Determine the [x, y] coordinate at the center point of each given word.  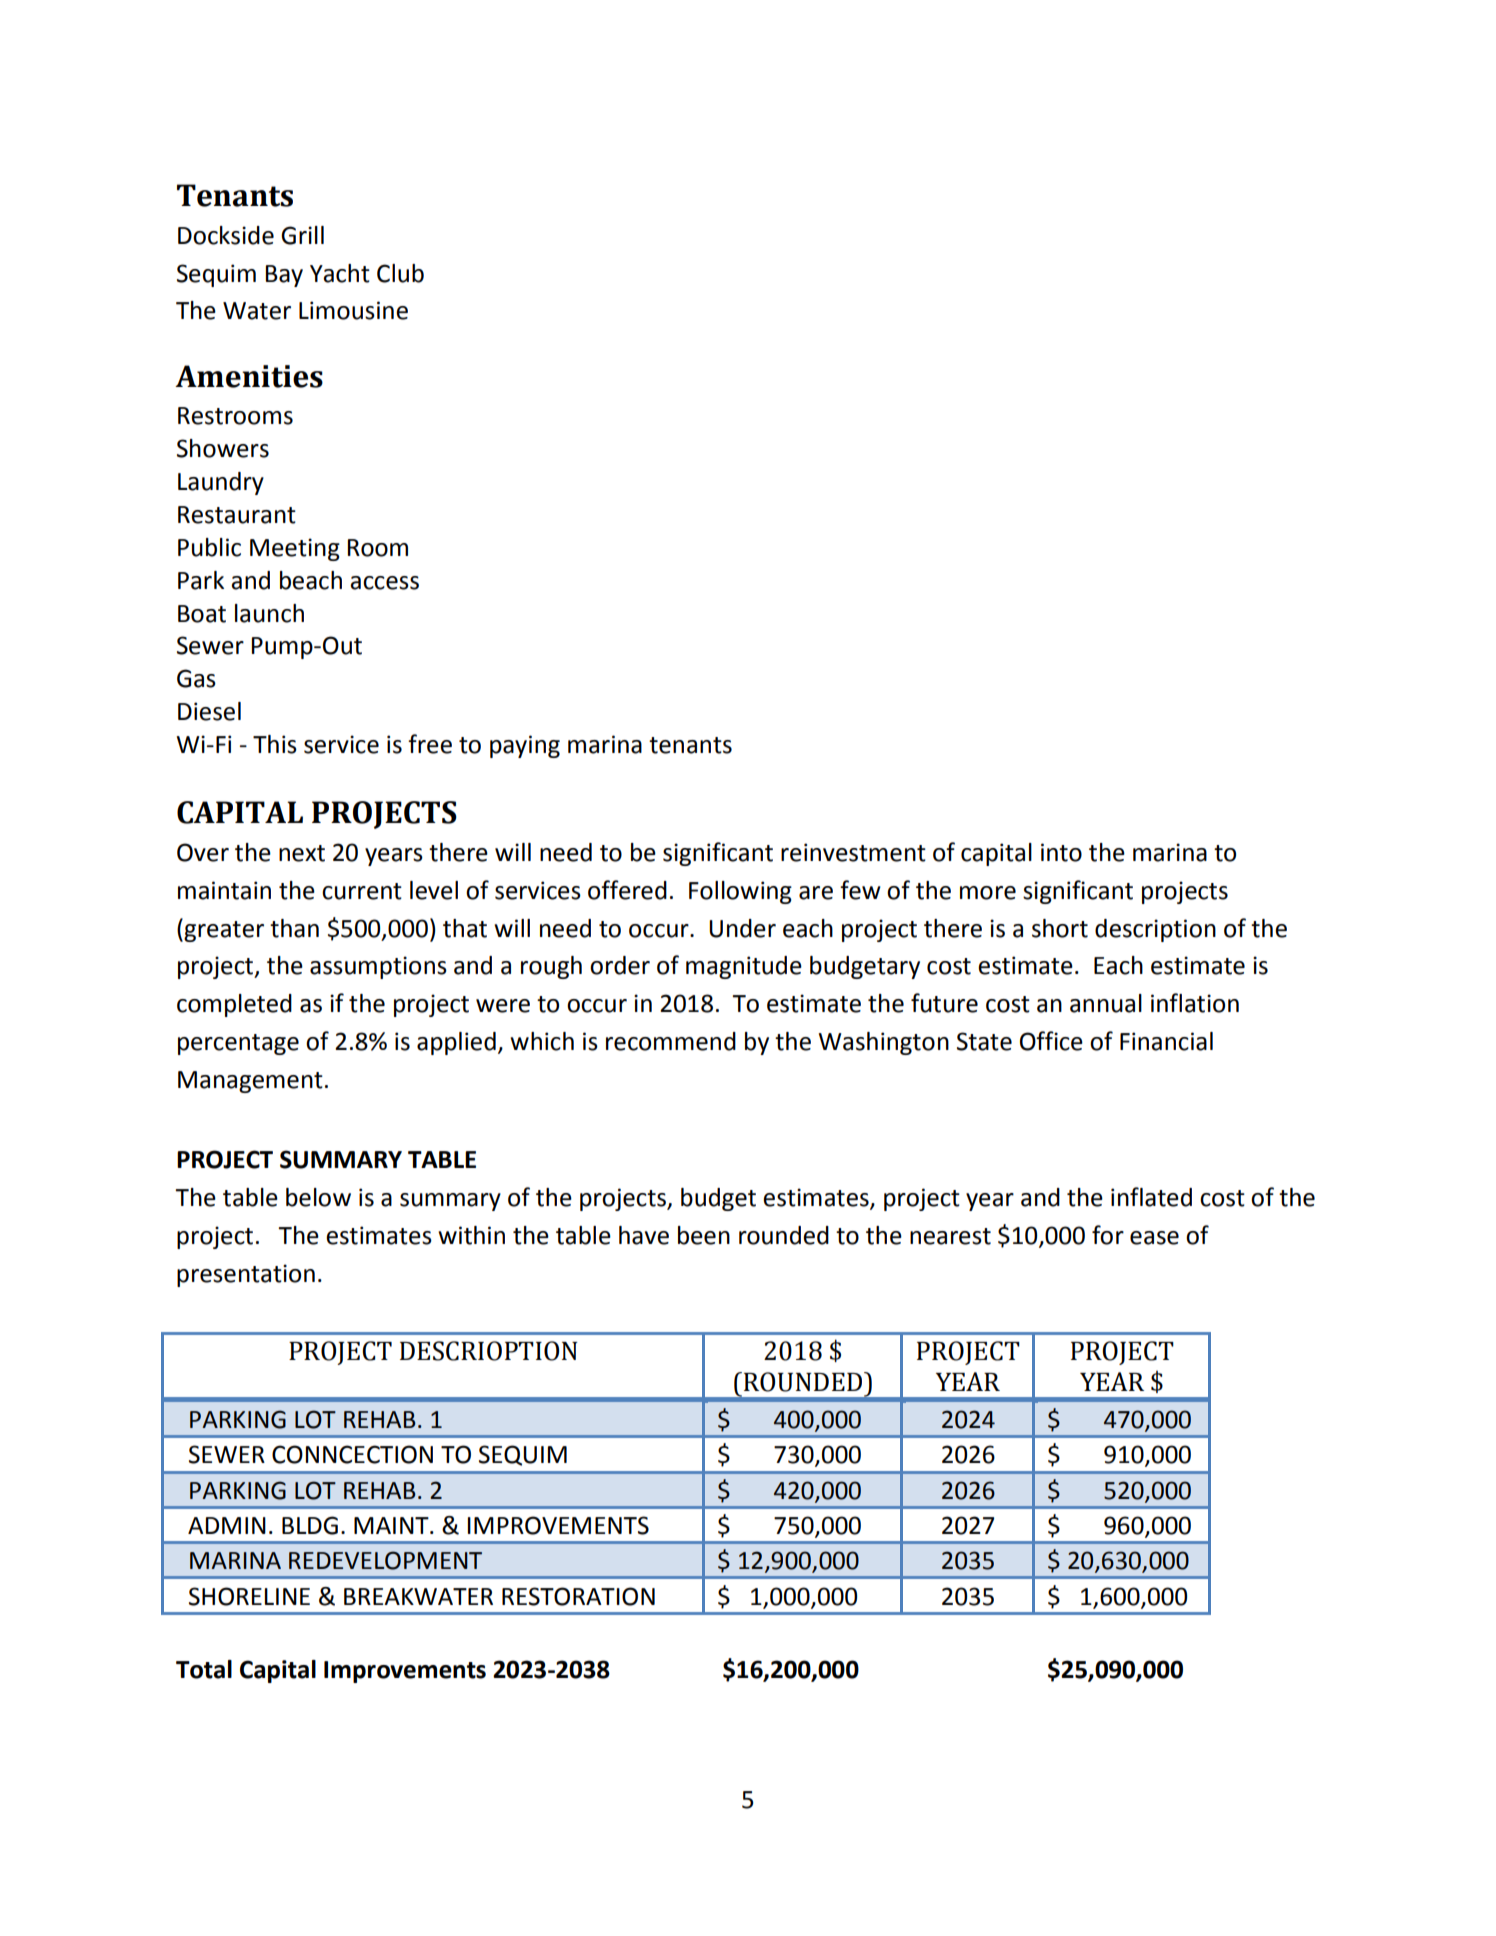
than [294, 928]
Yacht [340, 273]
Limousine [353, 310]
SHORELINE [249, 1596]
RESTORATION [578, 1596]
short [1060, 928]
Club [400, 273]
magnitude [744, 967]
